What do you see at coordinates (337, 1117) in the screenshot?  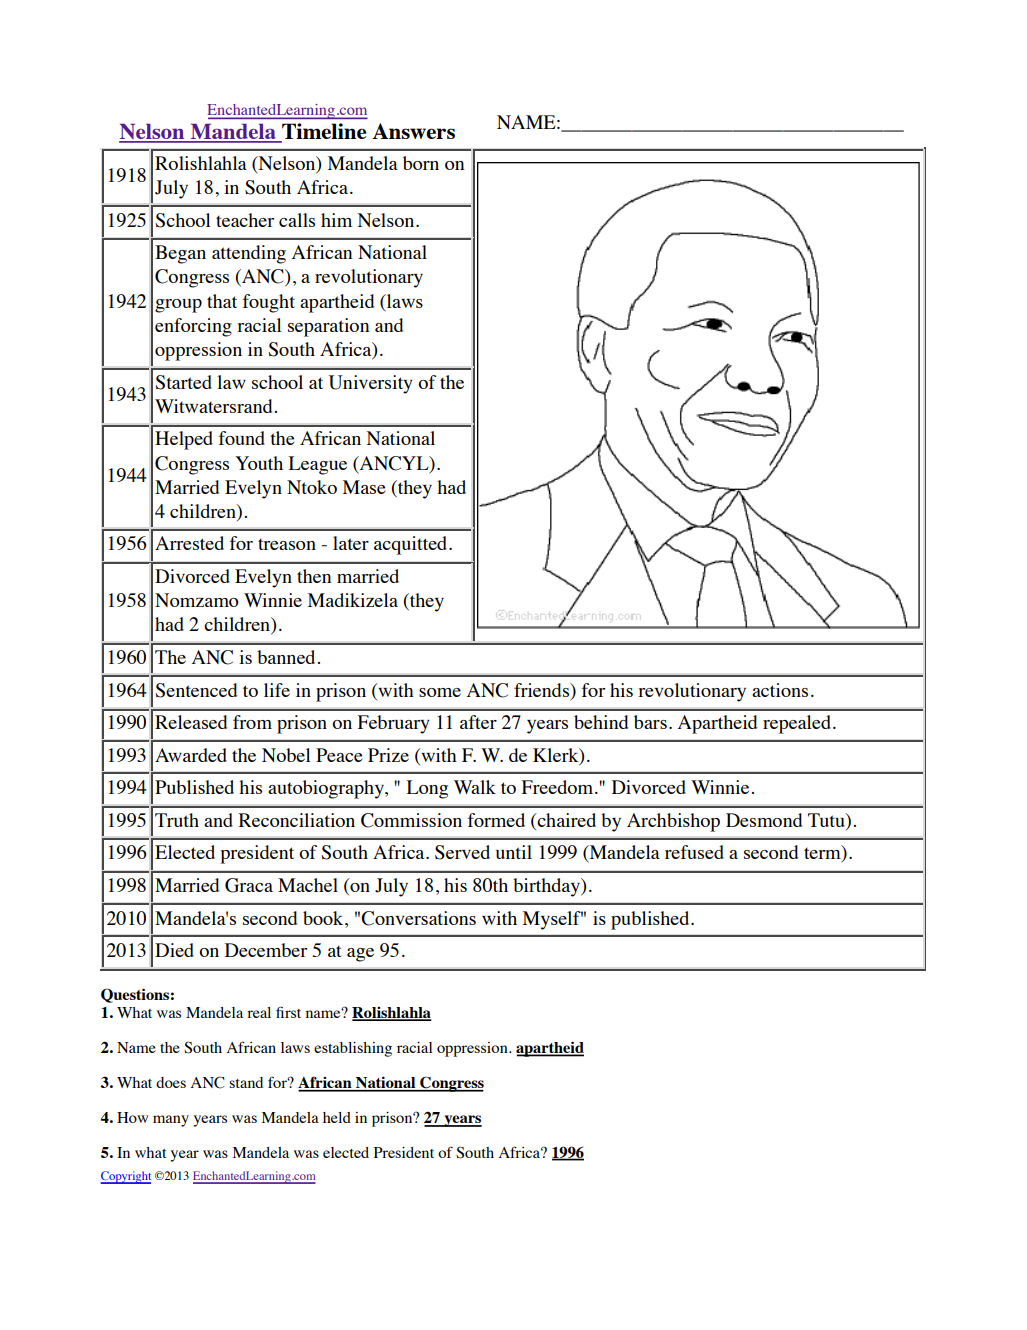 I see `held` at bounding box center [337, 1117].
